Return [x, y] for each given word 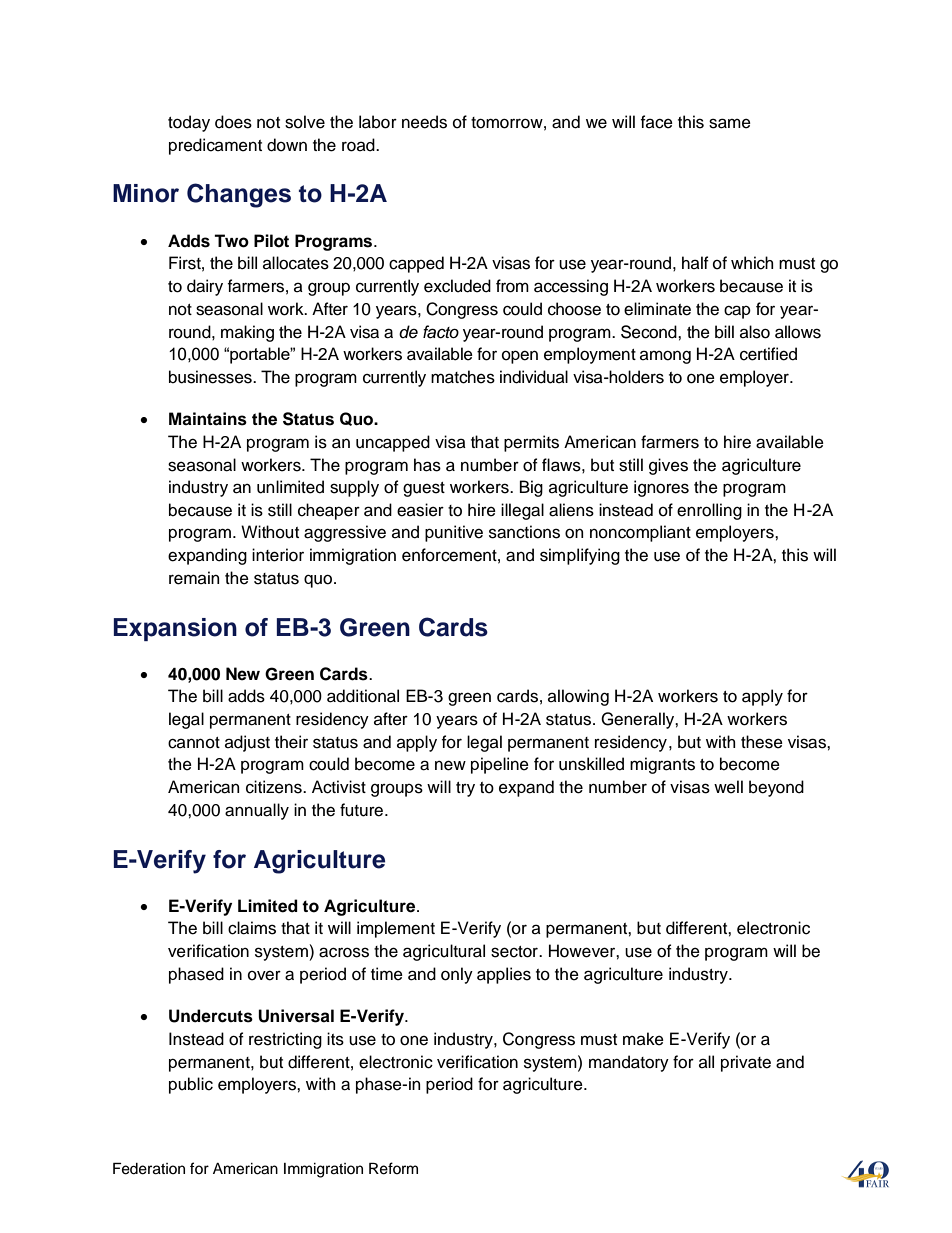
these [762, 742]
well [728, 787]
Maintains [208, 419]
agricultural [444, 952]
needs [424, 122]
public [191, 1085]
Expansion [175, 629]
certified [768, 354]
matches [463, 377]
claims [252, 928]
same [730, 123]
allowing [578, 697]
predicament [215, 146]
